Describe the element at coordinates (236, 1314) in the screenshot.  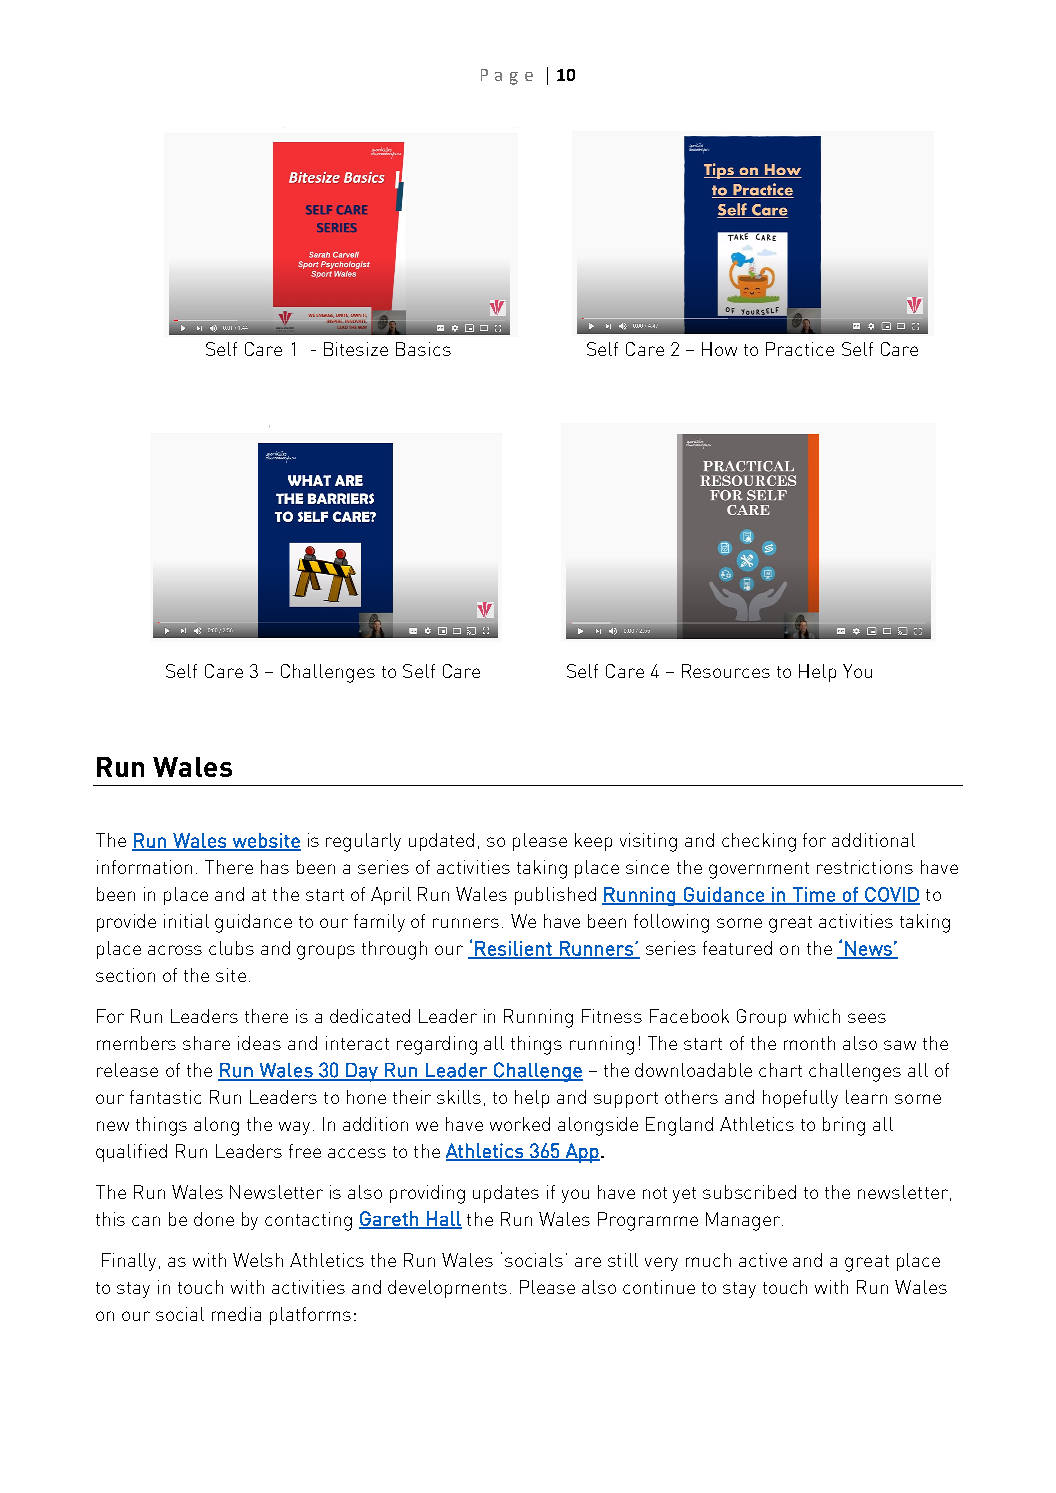
I see `media` at that location.
